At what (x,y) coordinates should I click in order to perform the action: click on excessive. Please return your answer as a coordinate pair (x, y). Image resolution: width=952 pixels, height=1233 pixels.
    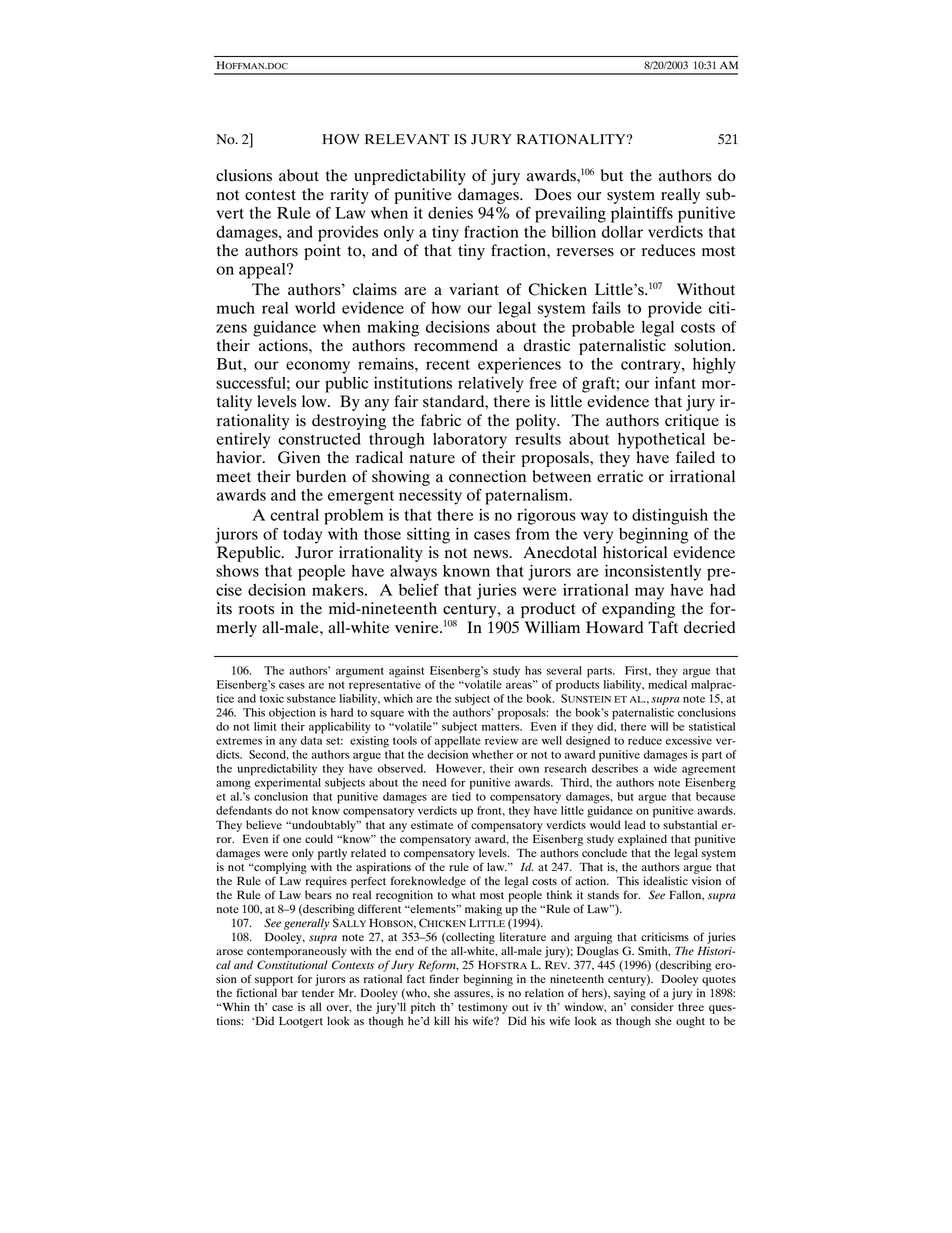
    Looking at the image, I should click on (689, 740).
